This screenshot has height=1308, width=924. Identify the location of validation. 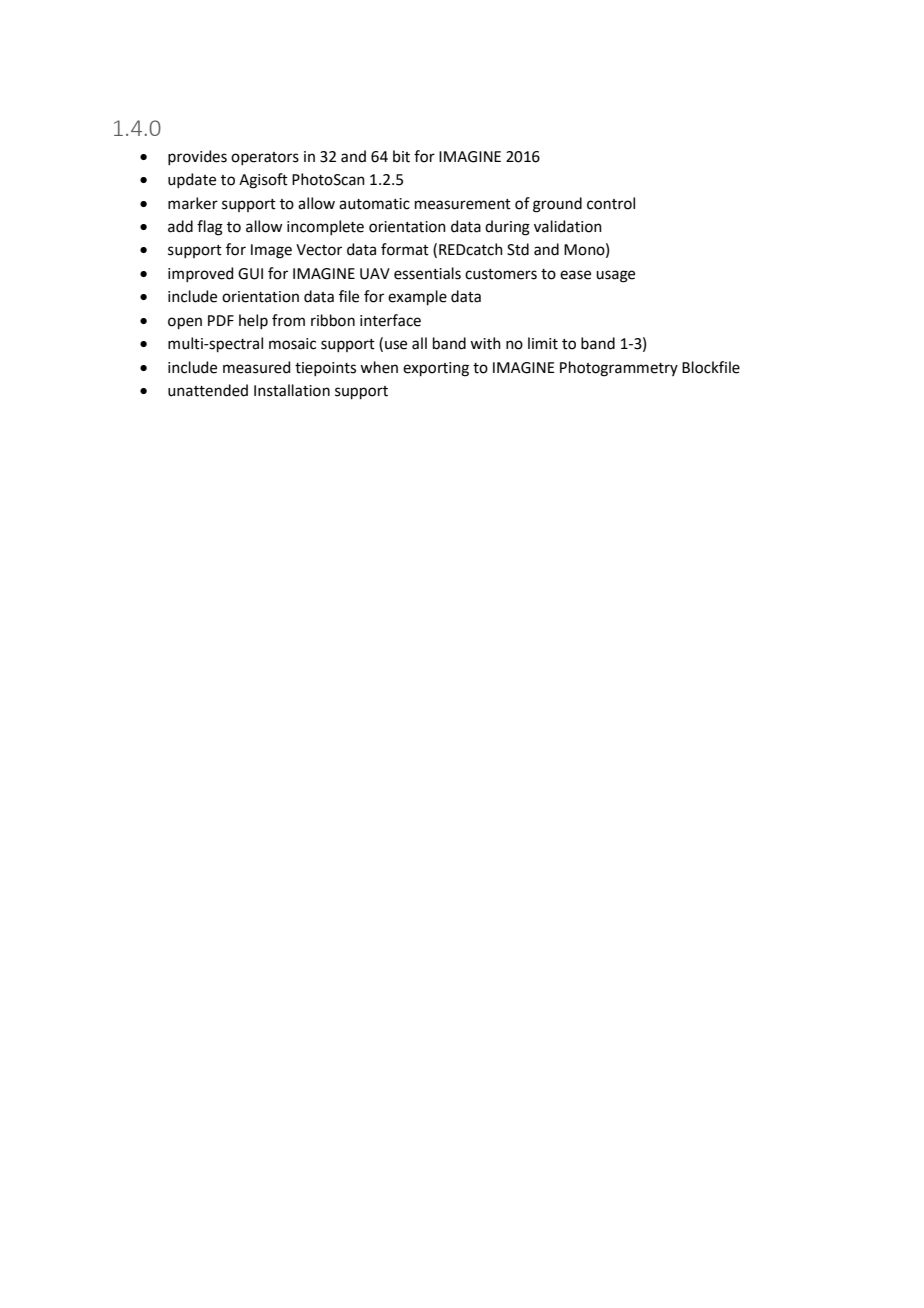
(568, 226).
